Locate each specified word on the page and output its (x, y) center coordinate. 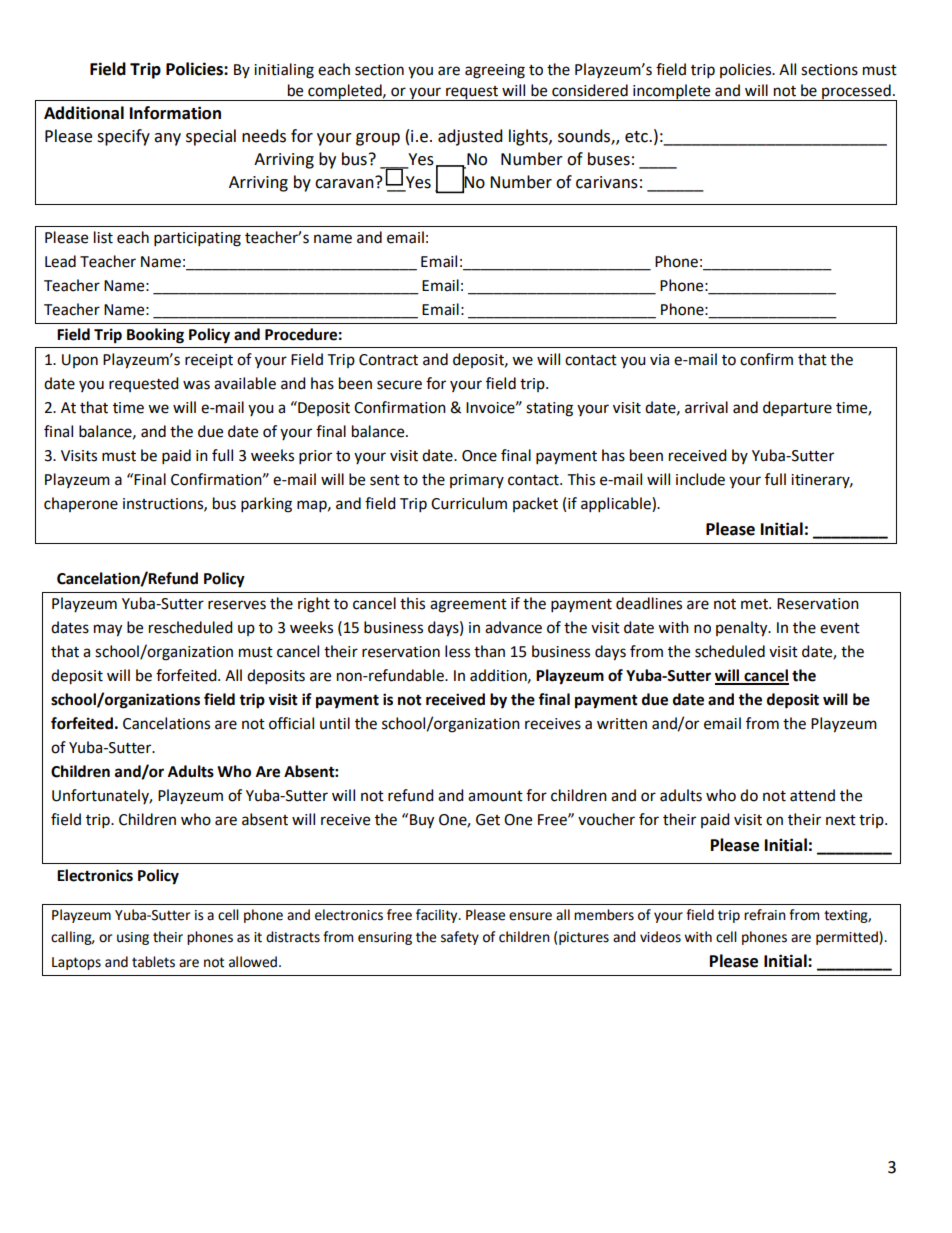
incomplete (672, 92)
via (659, 360)
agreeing (495, 71)
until (335, 723)
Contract (388, 360)
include (700, 479)
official (291, 723)
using (133, 938)
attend (812, 795)
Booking (155, 336)
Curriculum (469, 503)
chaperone (81, 504)
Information (175, 113)
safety (460, 938)
